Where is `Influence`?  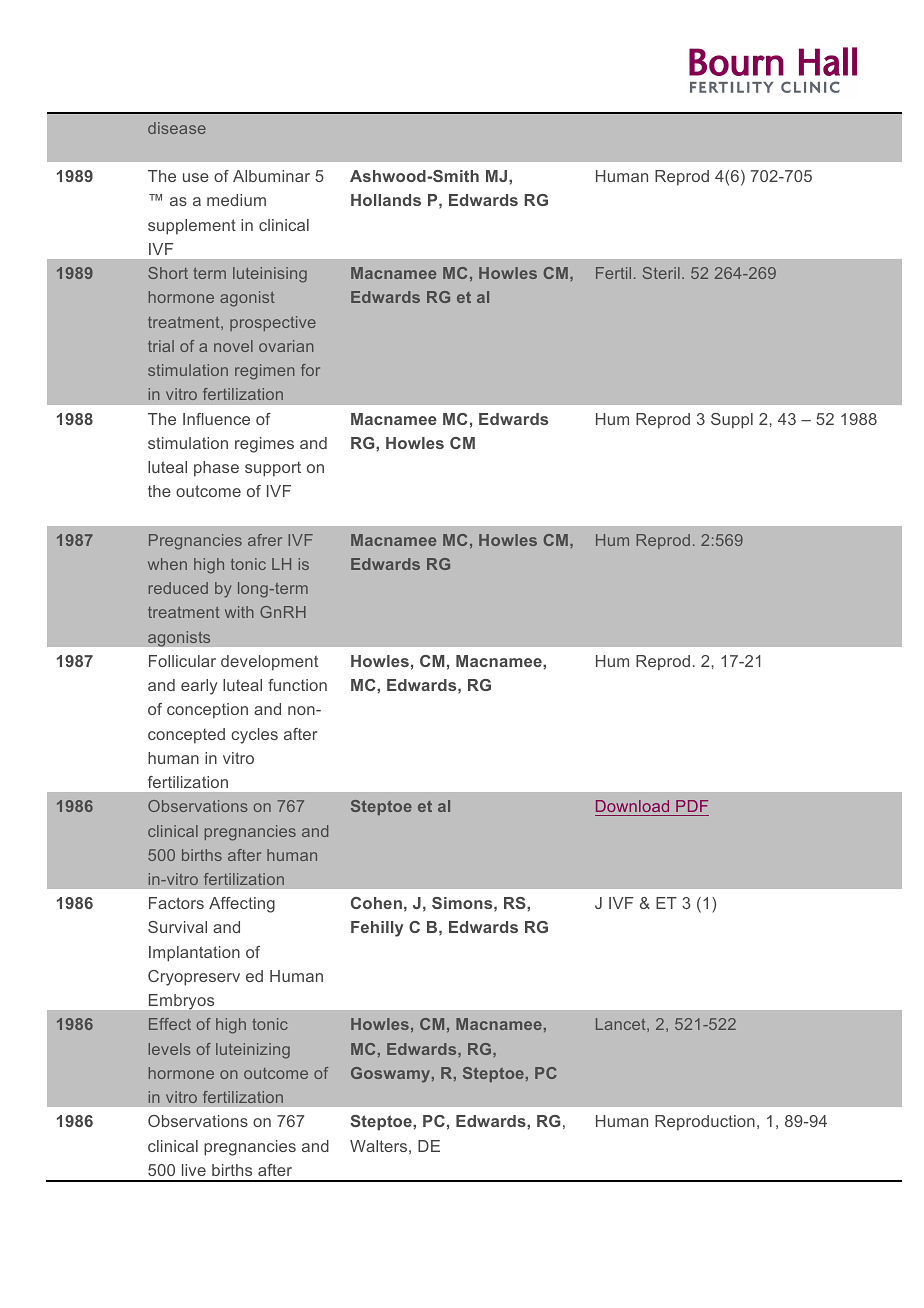
Influence is located at coordinates (216, 419).
